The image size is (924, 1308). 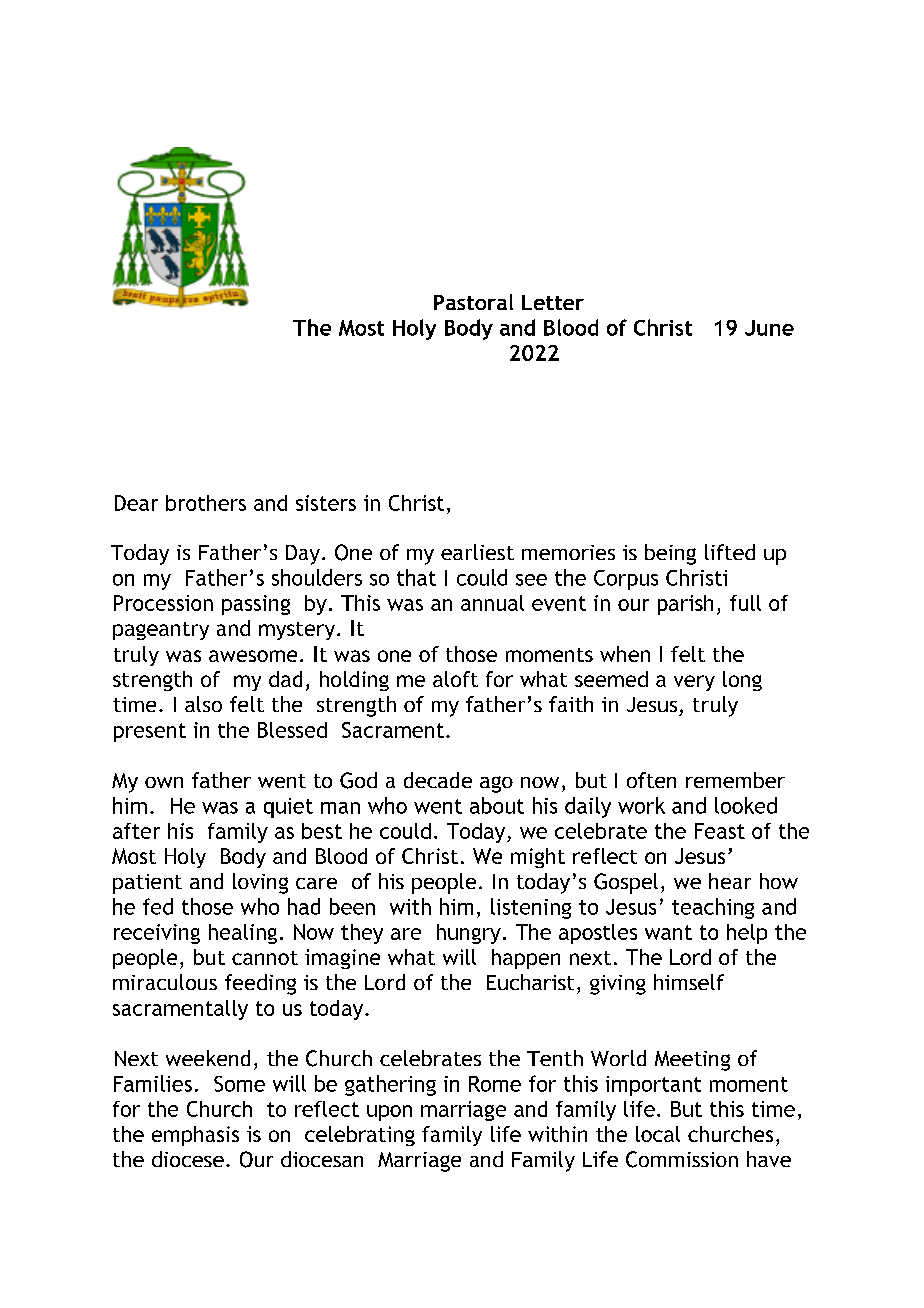 I want to click on emphasis, so click(x=195, y=1136).
